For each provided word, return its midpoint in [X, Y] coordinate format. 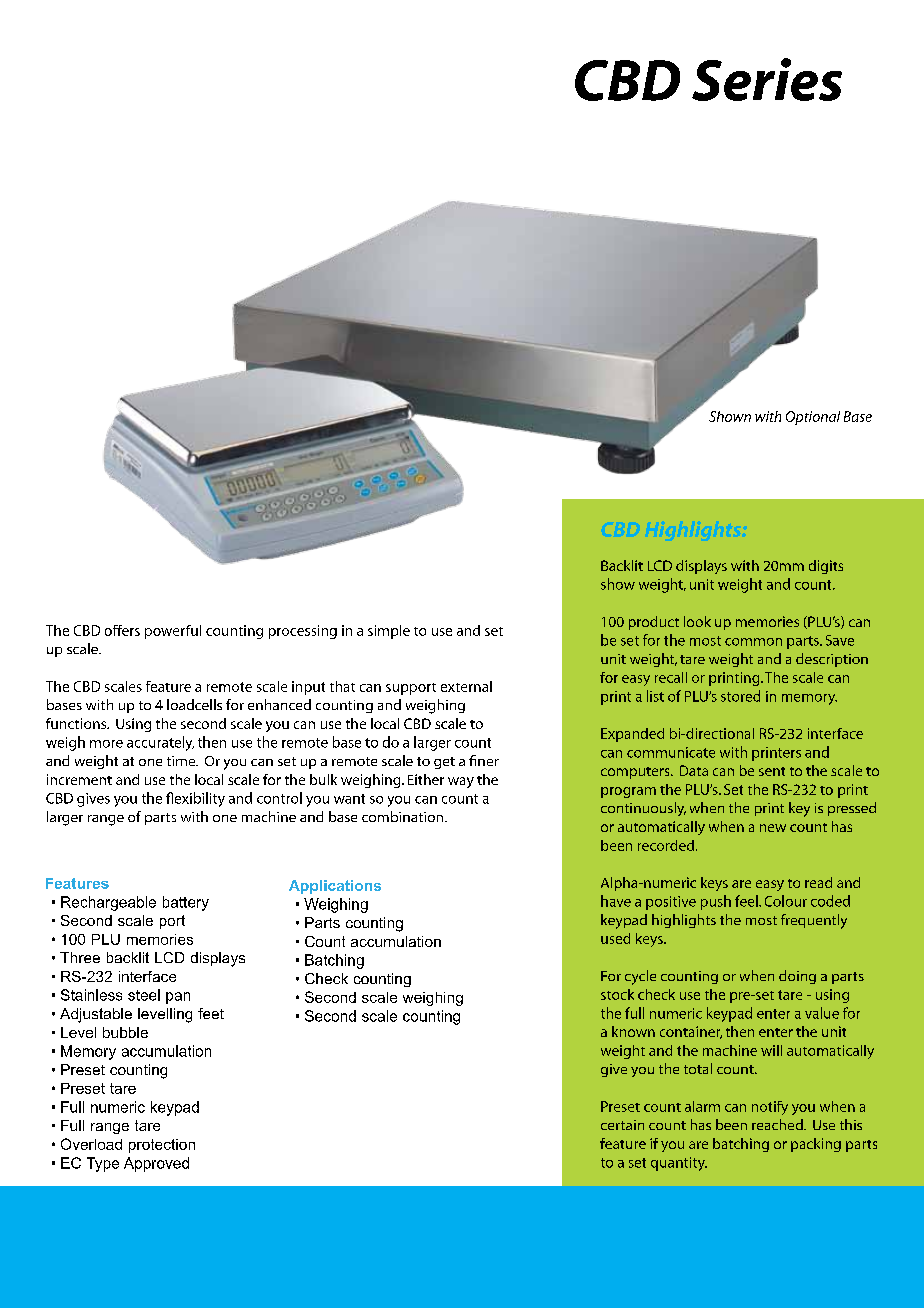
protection [162, 1146]
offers [122, 630]
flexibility [195, 799]
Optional [813, 418]
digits [826, 567]
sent [772, 771]
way [461, 782]
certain [622, 1125]
